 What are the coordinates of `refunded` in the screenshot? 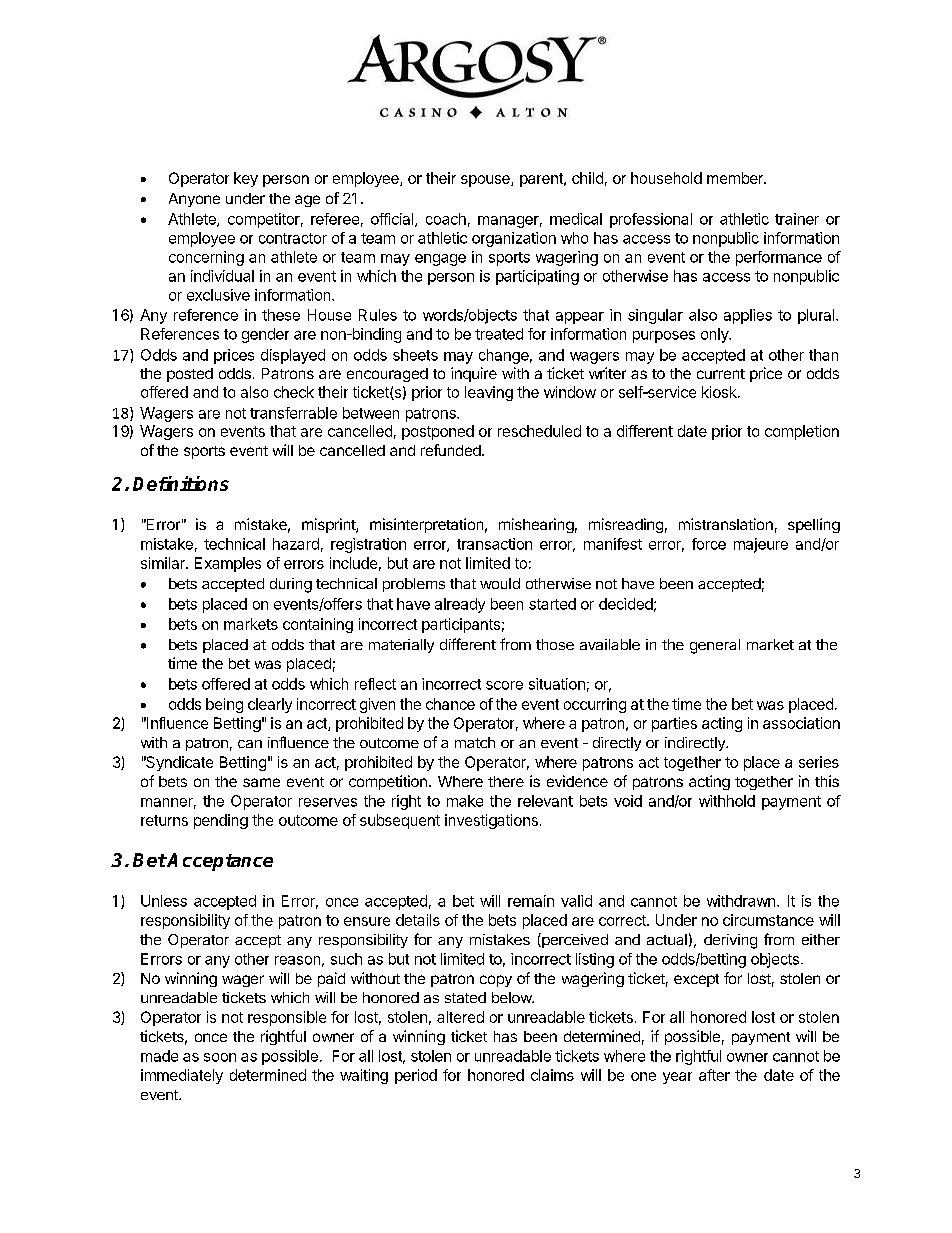 It's located at (451, 450).
